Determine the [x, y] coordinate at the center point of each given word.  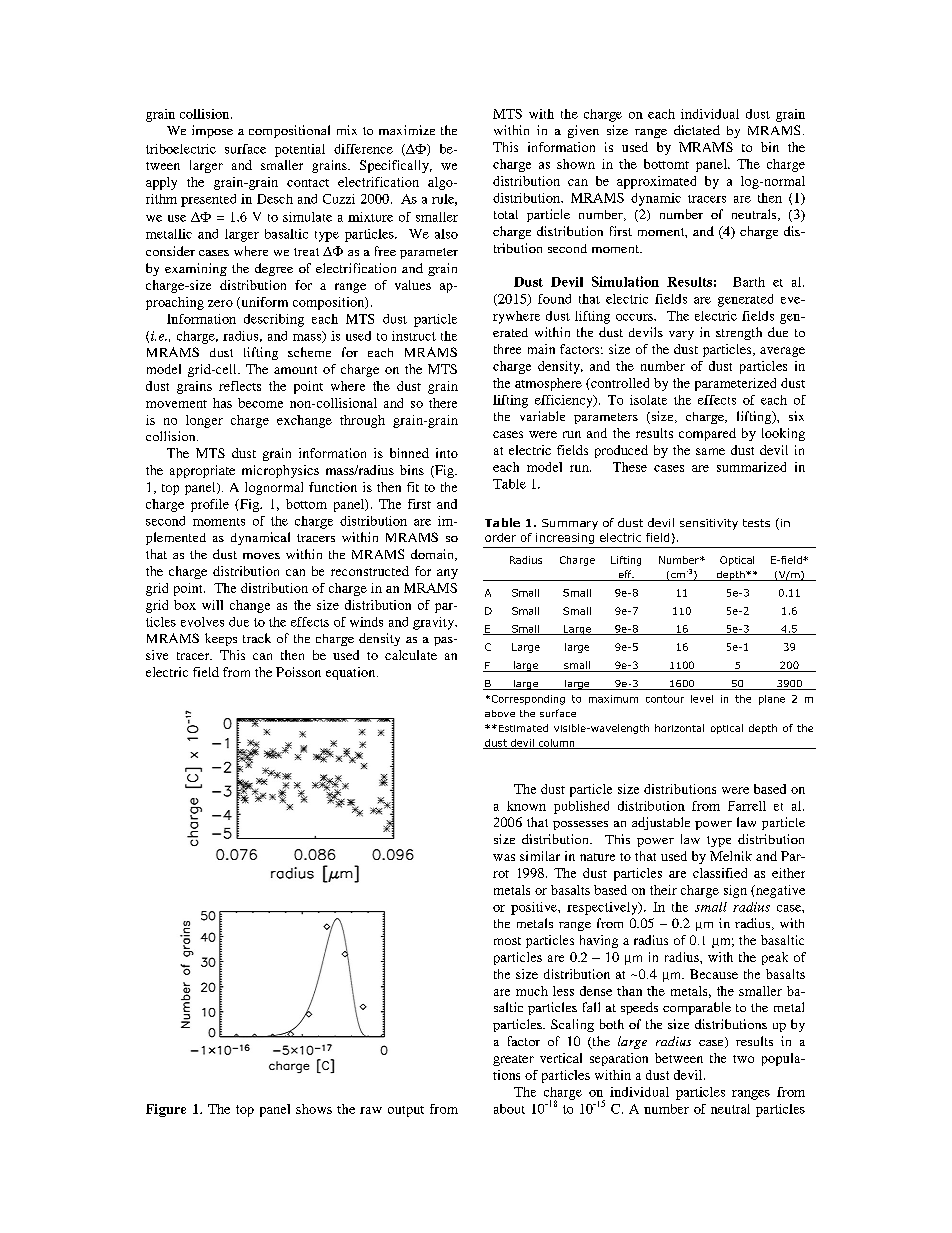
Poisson [298, 672]
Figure [166, 1110]
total [506, 214]
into [447, 453]
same [710, 451]
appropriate [202, 471]
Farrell [747, 806]
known [526, 806]
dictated [697, 130]
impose [212, 131]
